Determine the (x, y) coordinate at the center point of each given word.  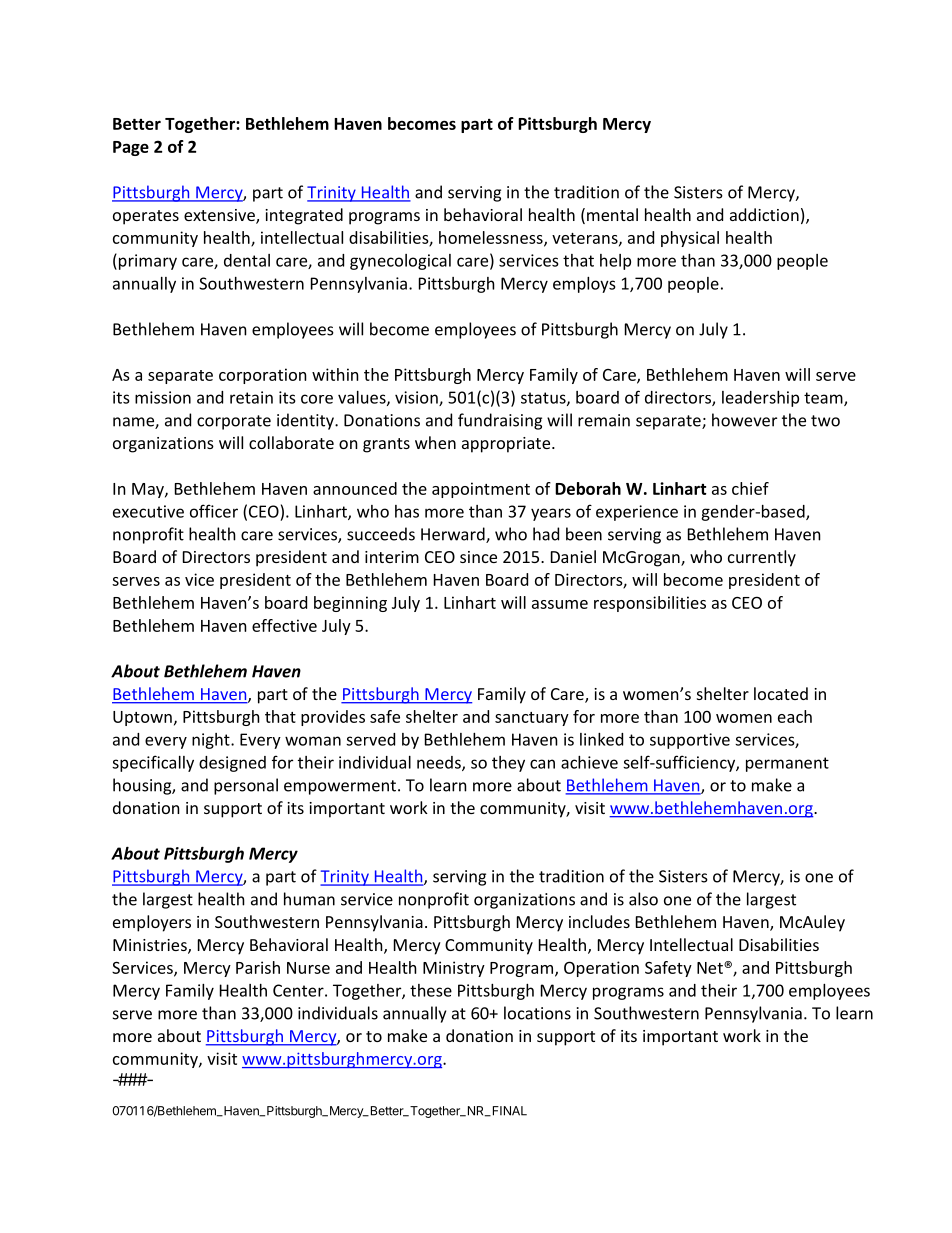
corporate (234, 422)
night (212, 741)
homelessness (492, 238)
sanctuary (532, 719)
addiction (764, 214)
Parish (258, 967)
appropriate (507, 445)
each (795, 716)
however (744, 420)
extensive (220, 216)
